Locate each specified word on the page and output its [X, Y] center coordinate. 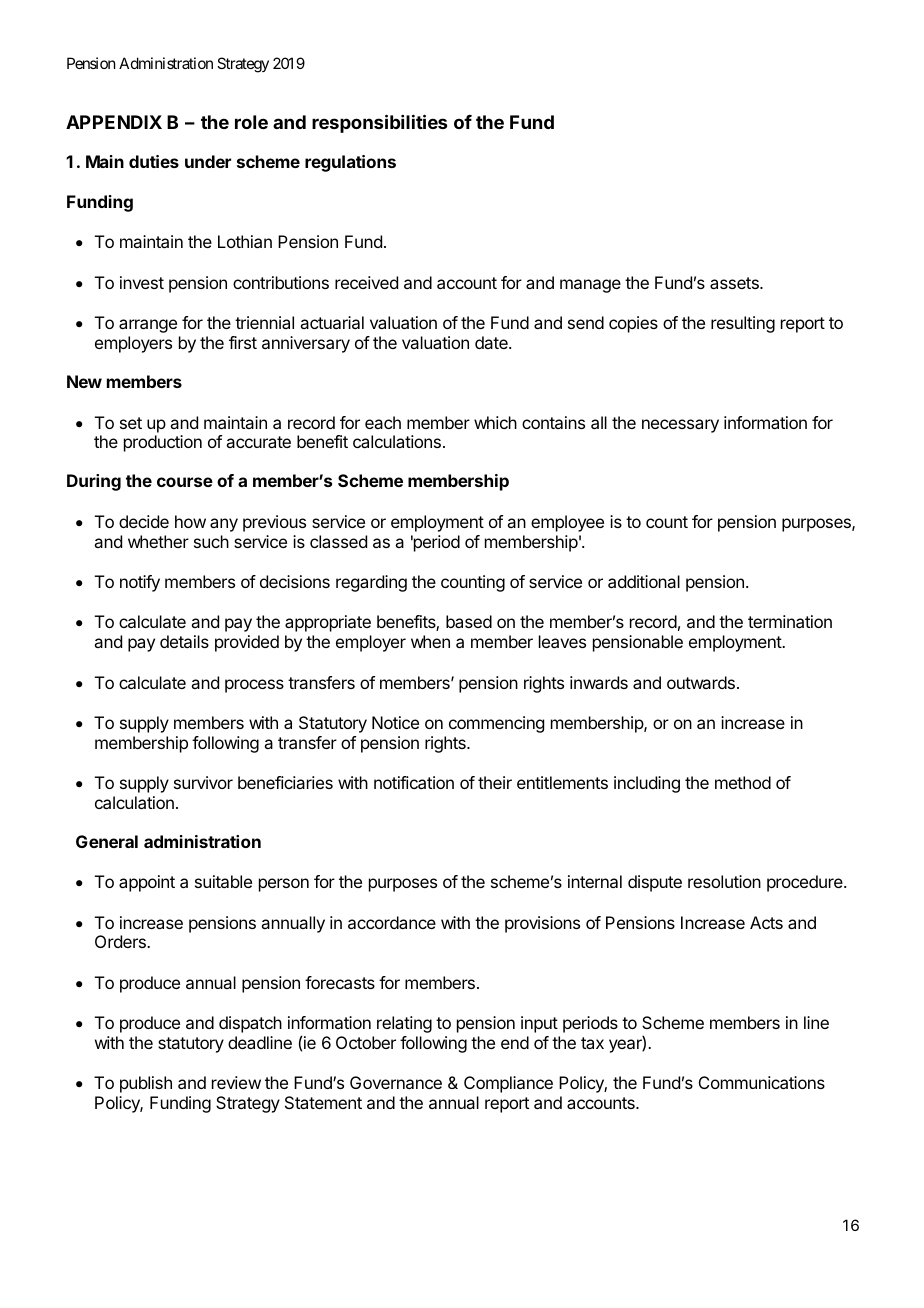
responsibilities [379, 123]
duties [154, 161]
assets [735, 283]
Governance [396, 1082]
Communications [762, 1082]
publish [146, 1084]
